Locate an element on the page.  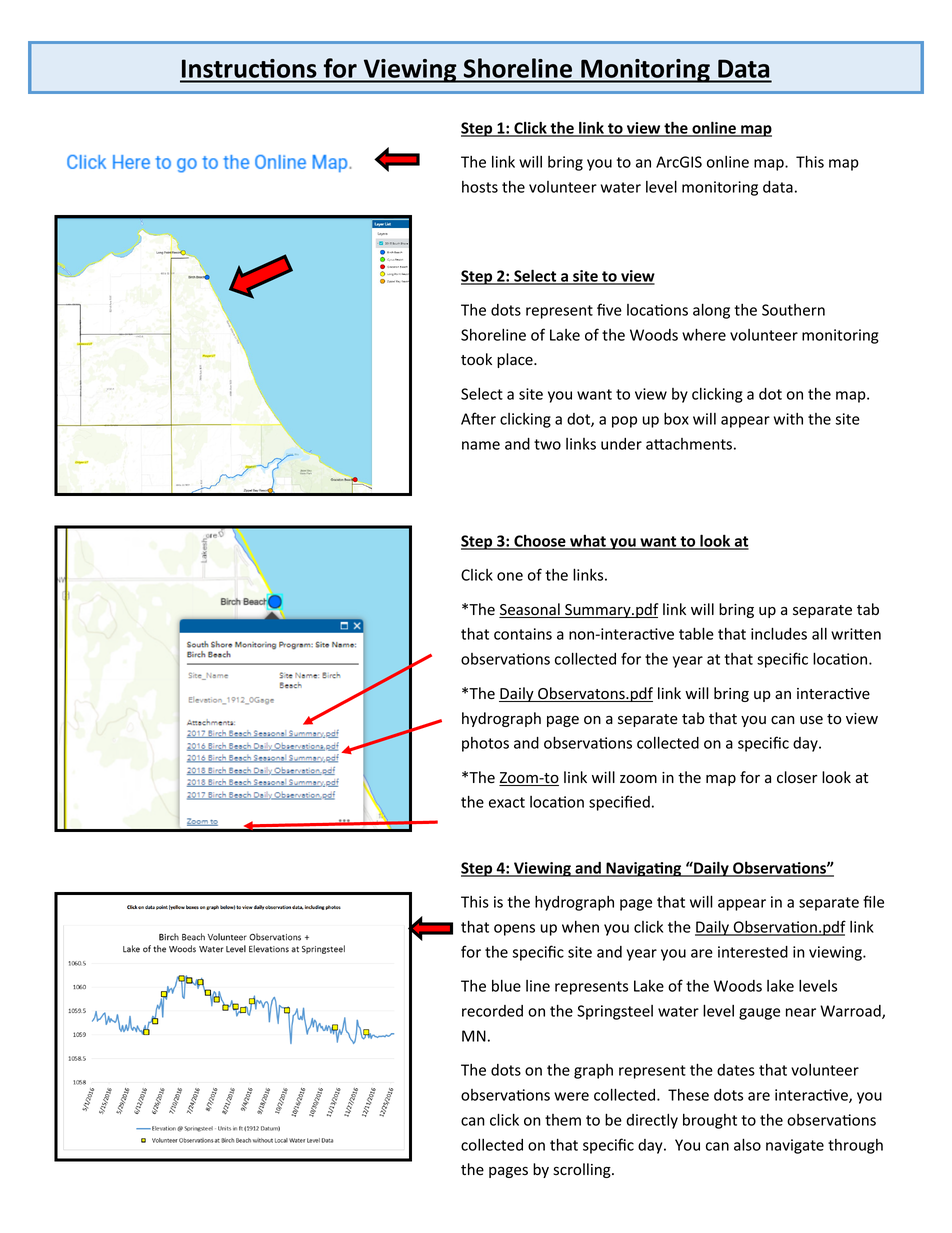
opens is located at coordinates (514, 930).
